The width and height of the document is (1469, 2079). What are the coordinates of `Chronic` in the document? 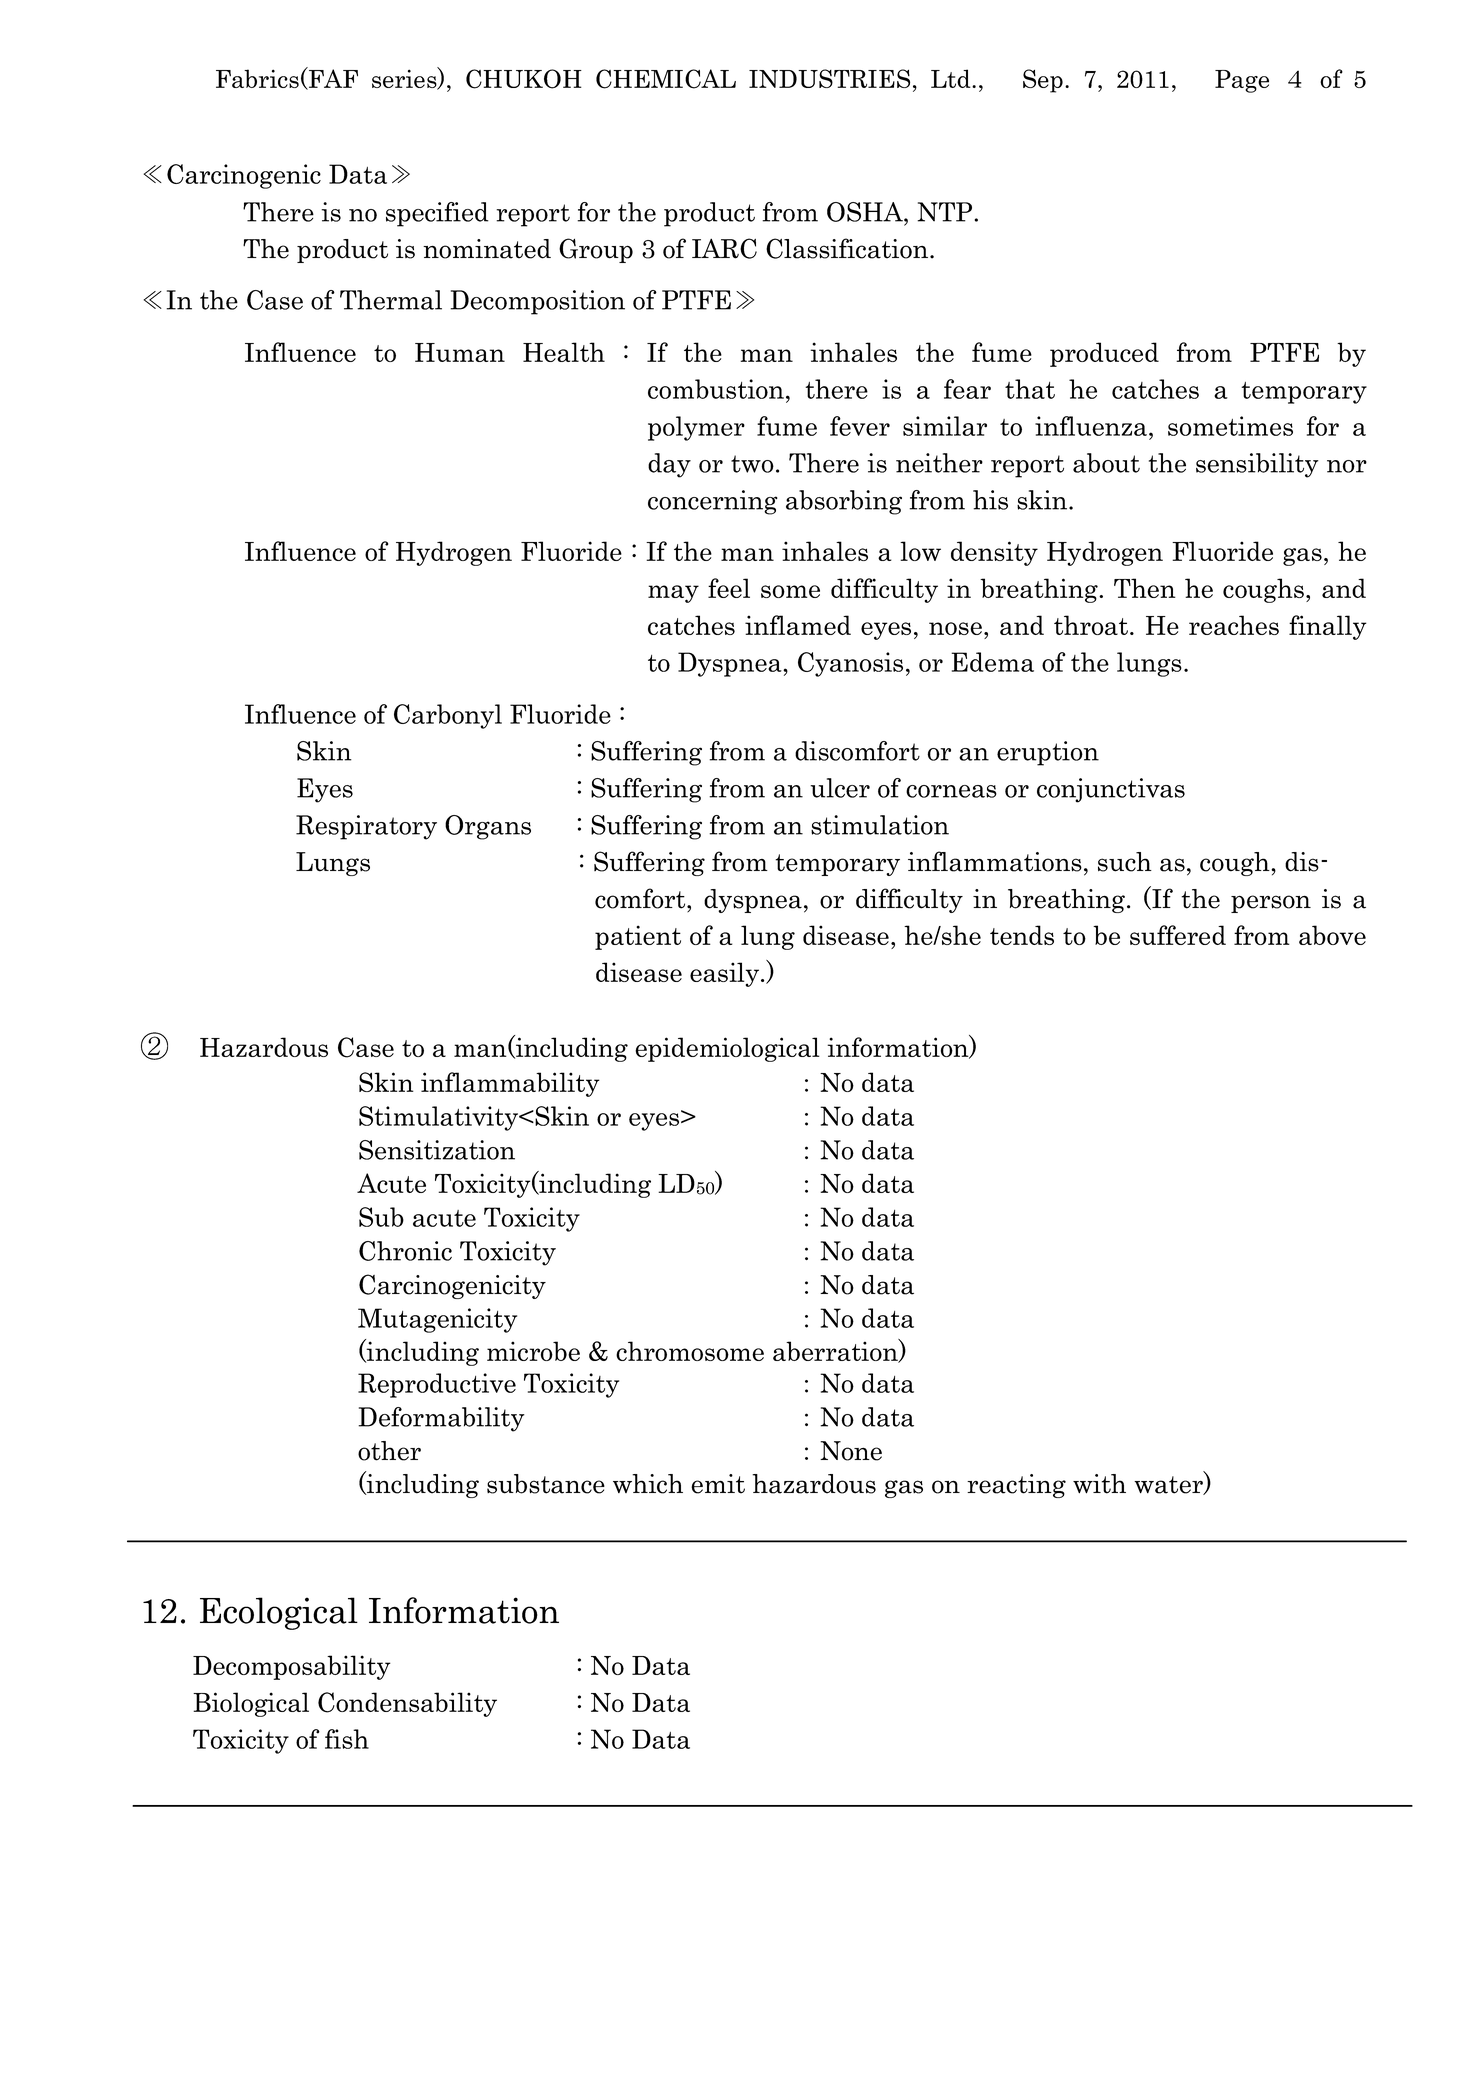 It's located at (405, 1251).
